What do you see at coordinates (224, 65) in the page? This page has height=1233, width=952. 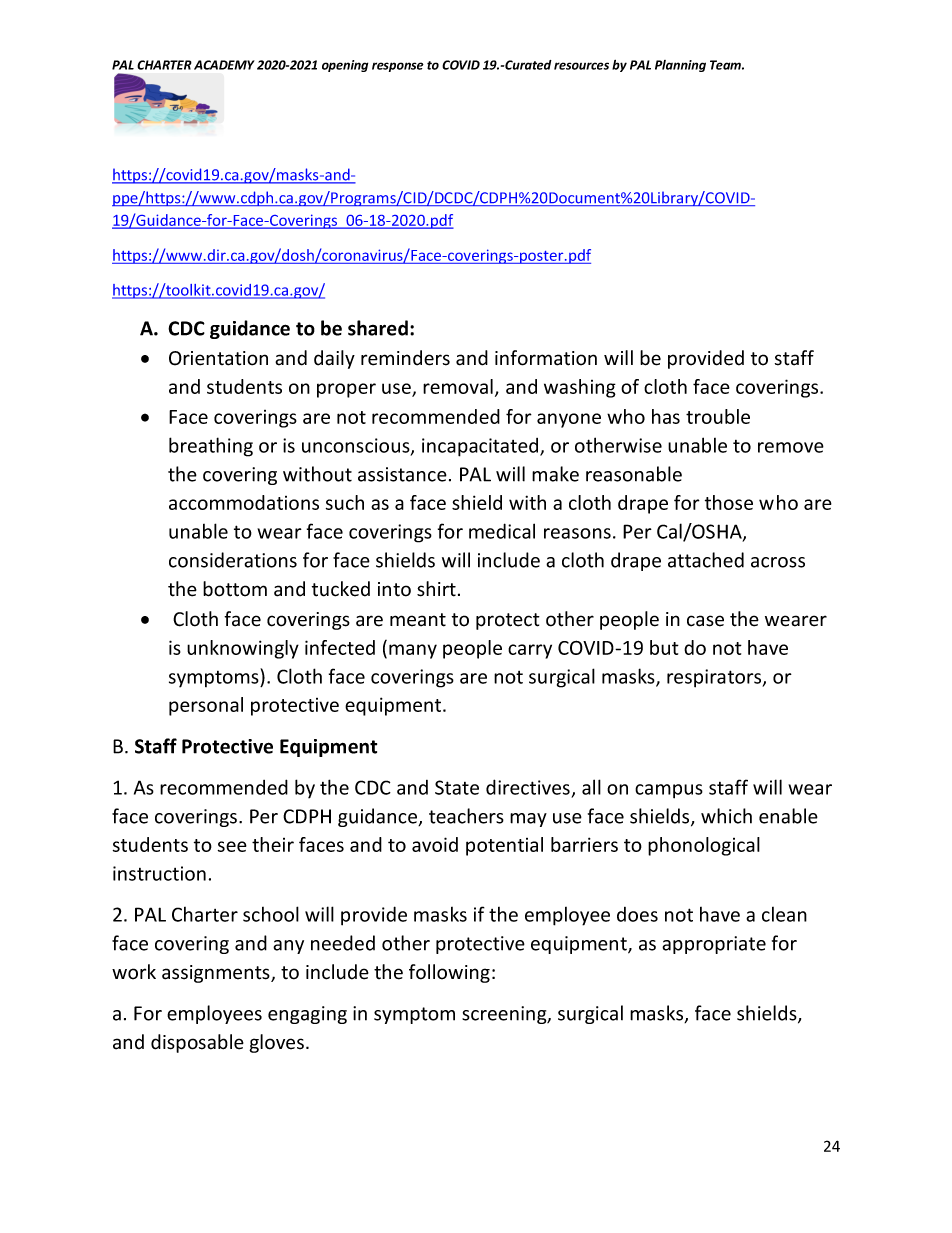 I see `ACADEMY` at bounding box center [224, 65].
